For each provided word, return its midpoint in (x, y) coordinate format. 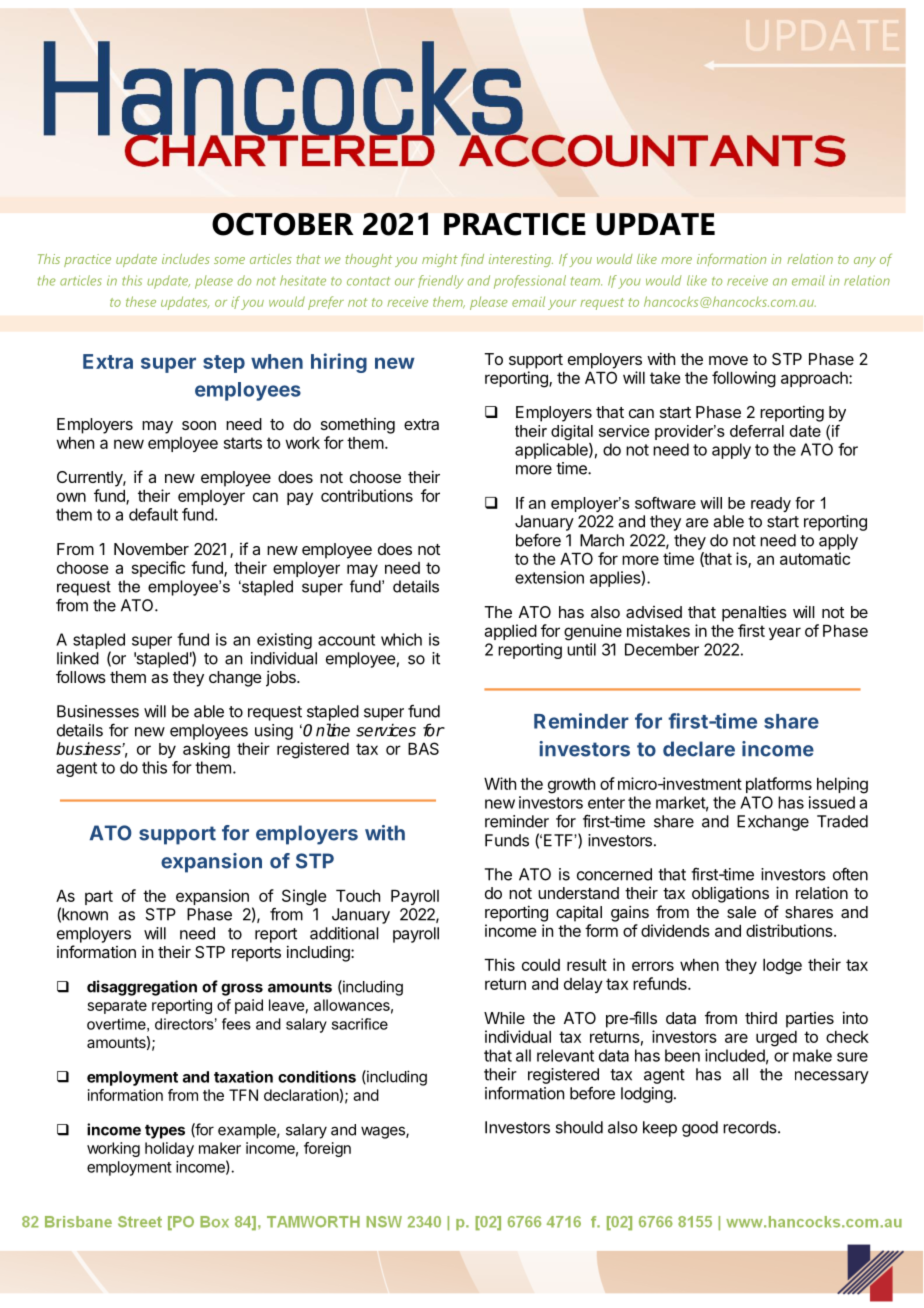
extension (549, 577)
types (165, 1131)
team (586, 281)
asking (206, 750)
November (151, 549)
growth (571, 786)
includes (186, 259)
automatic (815, 558)
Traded (842, 821)
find (472, 259)
